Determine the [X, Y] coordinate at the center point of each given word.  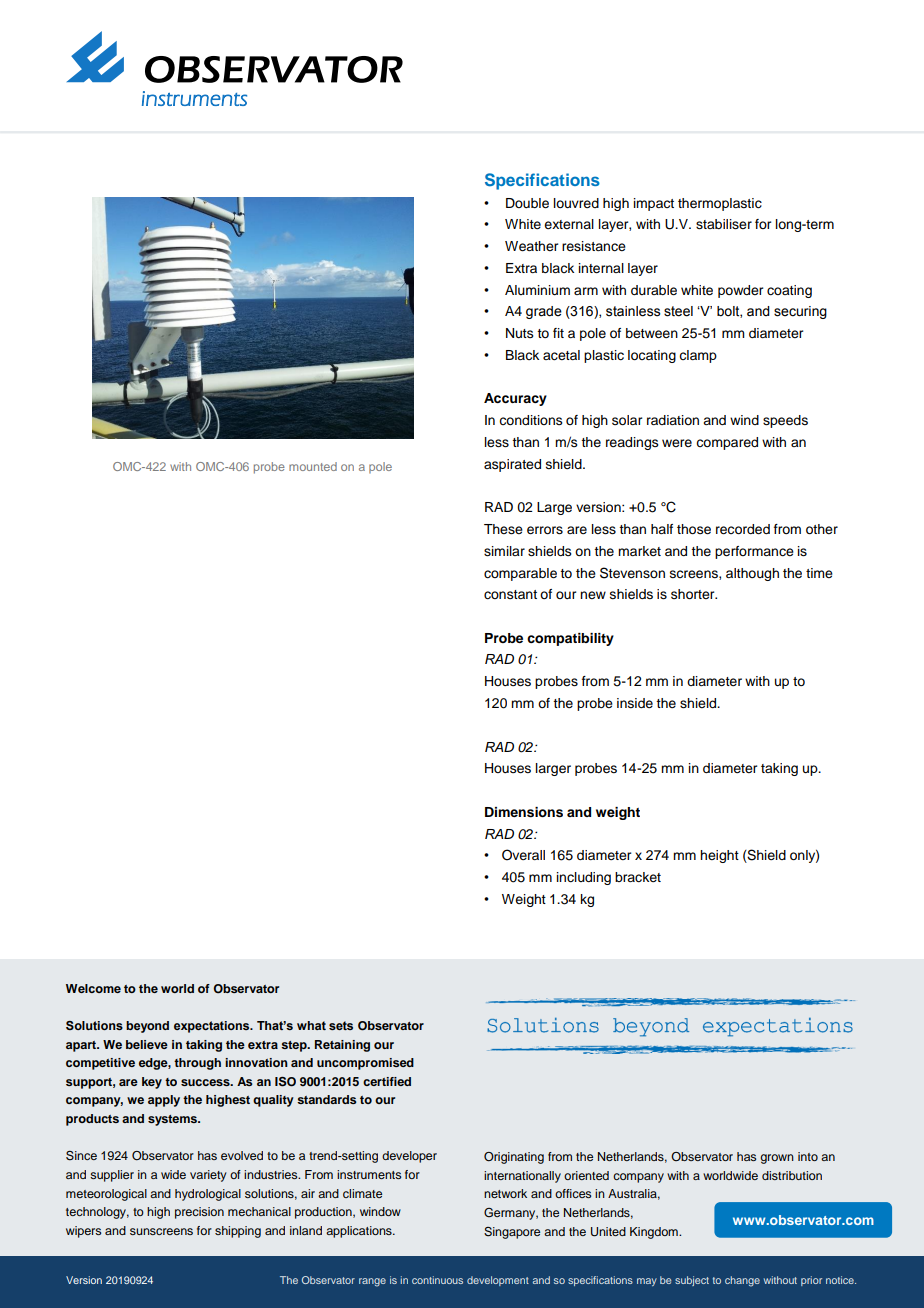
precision [199, 1213]
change [742, 1281]
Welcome [93, 988]
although [752, 574]
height [719, 856]
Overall [523, 855]
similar [504, 551]
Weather [531, 246]
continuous [437, 1280]
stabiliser [724, 224]
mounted [313, 466]
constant [510, 595]
